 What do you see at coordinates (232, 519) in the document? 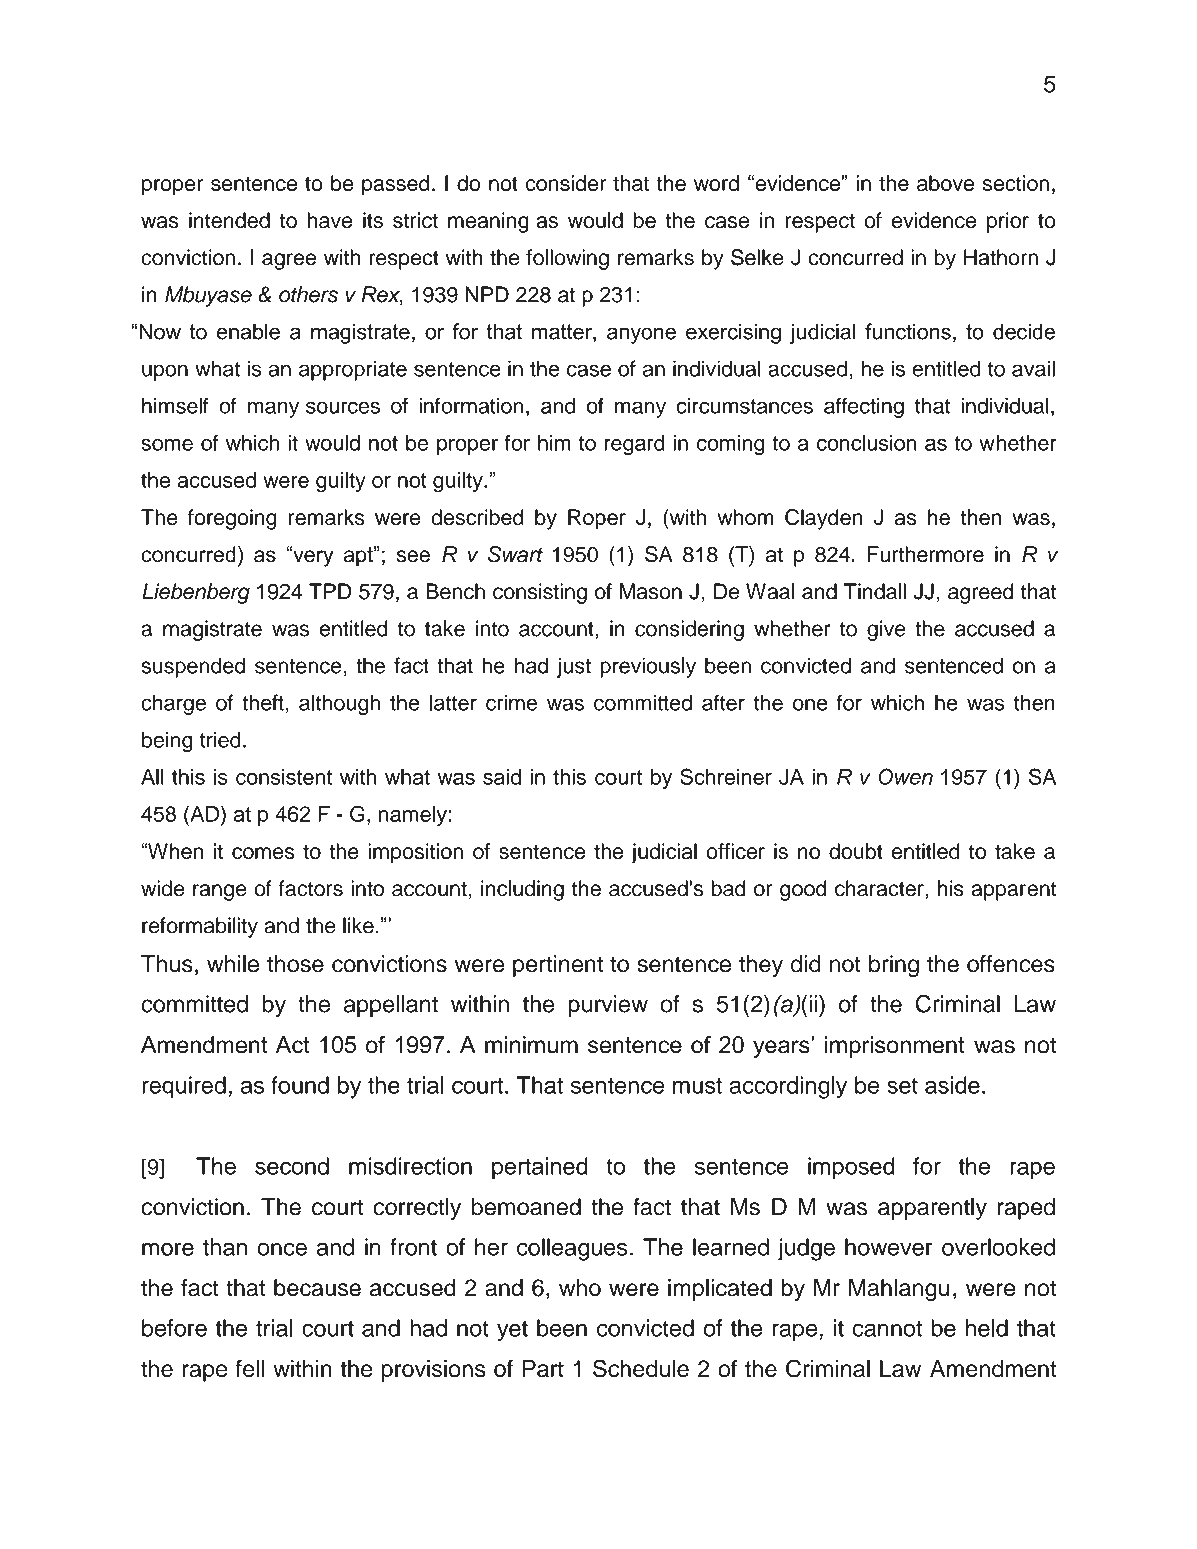
I see `foregoing` at bounding box center [232, 519].
